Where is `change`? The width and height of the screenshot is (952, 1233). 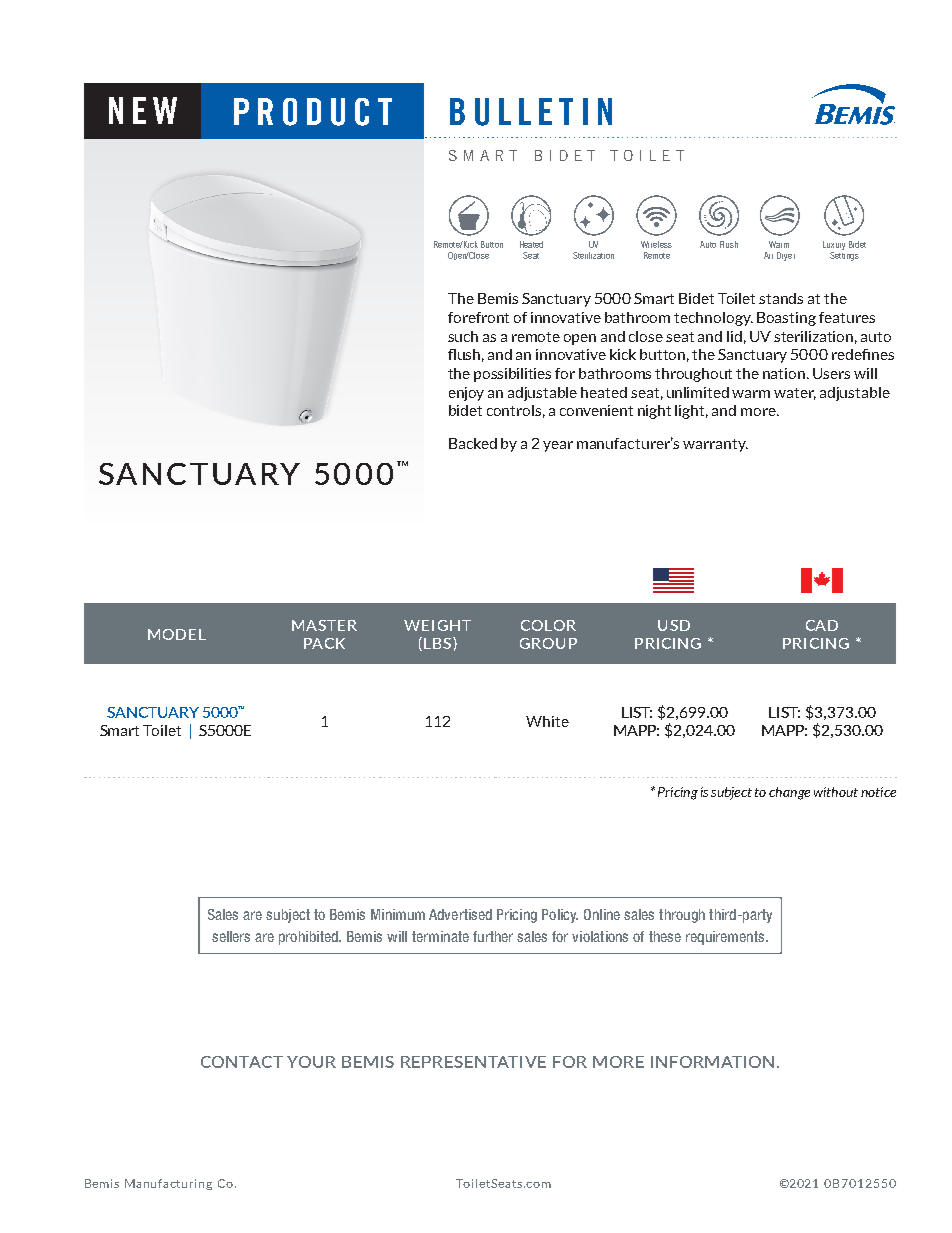
change is located at coordinates (789, 793).
